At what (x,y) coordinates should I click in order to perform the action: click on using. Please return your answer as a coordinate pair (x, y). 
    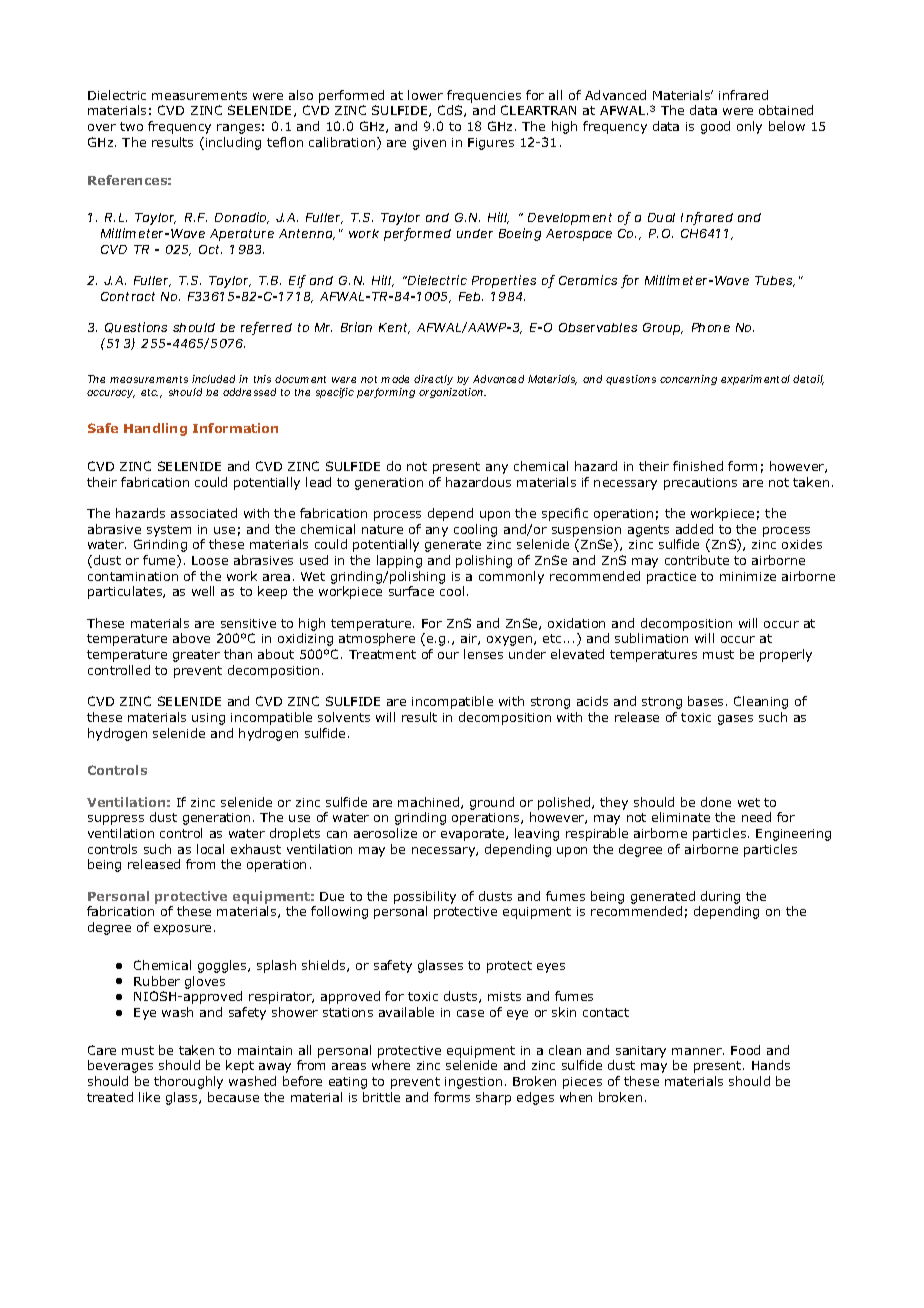
    Looking at the image, I should click on (208, 719).
